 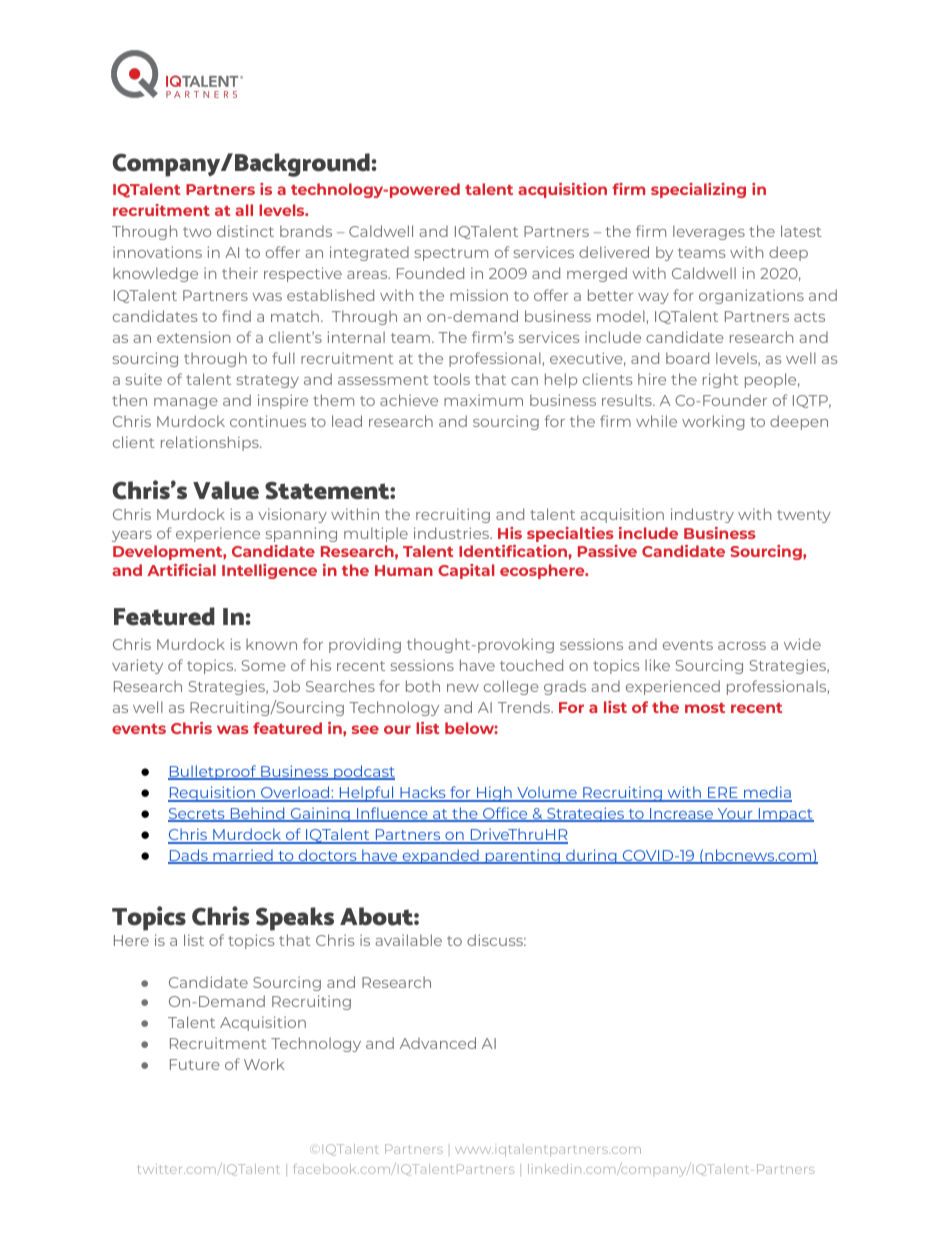 I want to click on industries, so click(x=453, y=533).
